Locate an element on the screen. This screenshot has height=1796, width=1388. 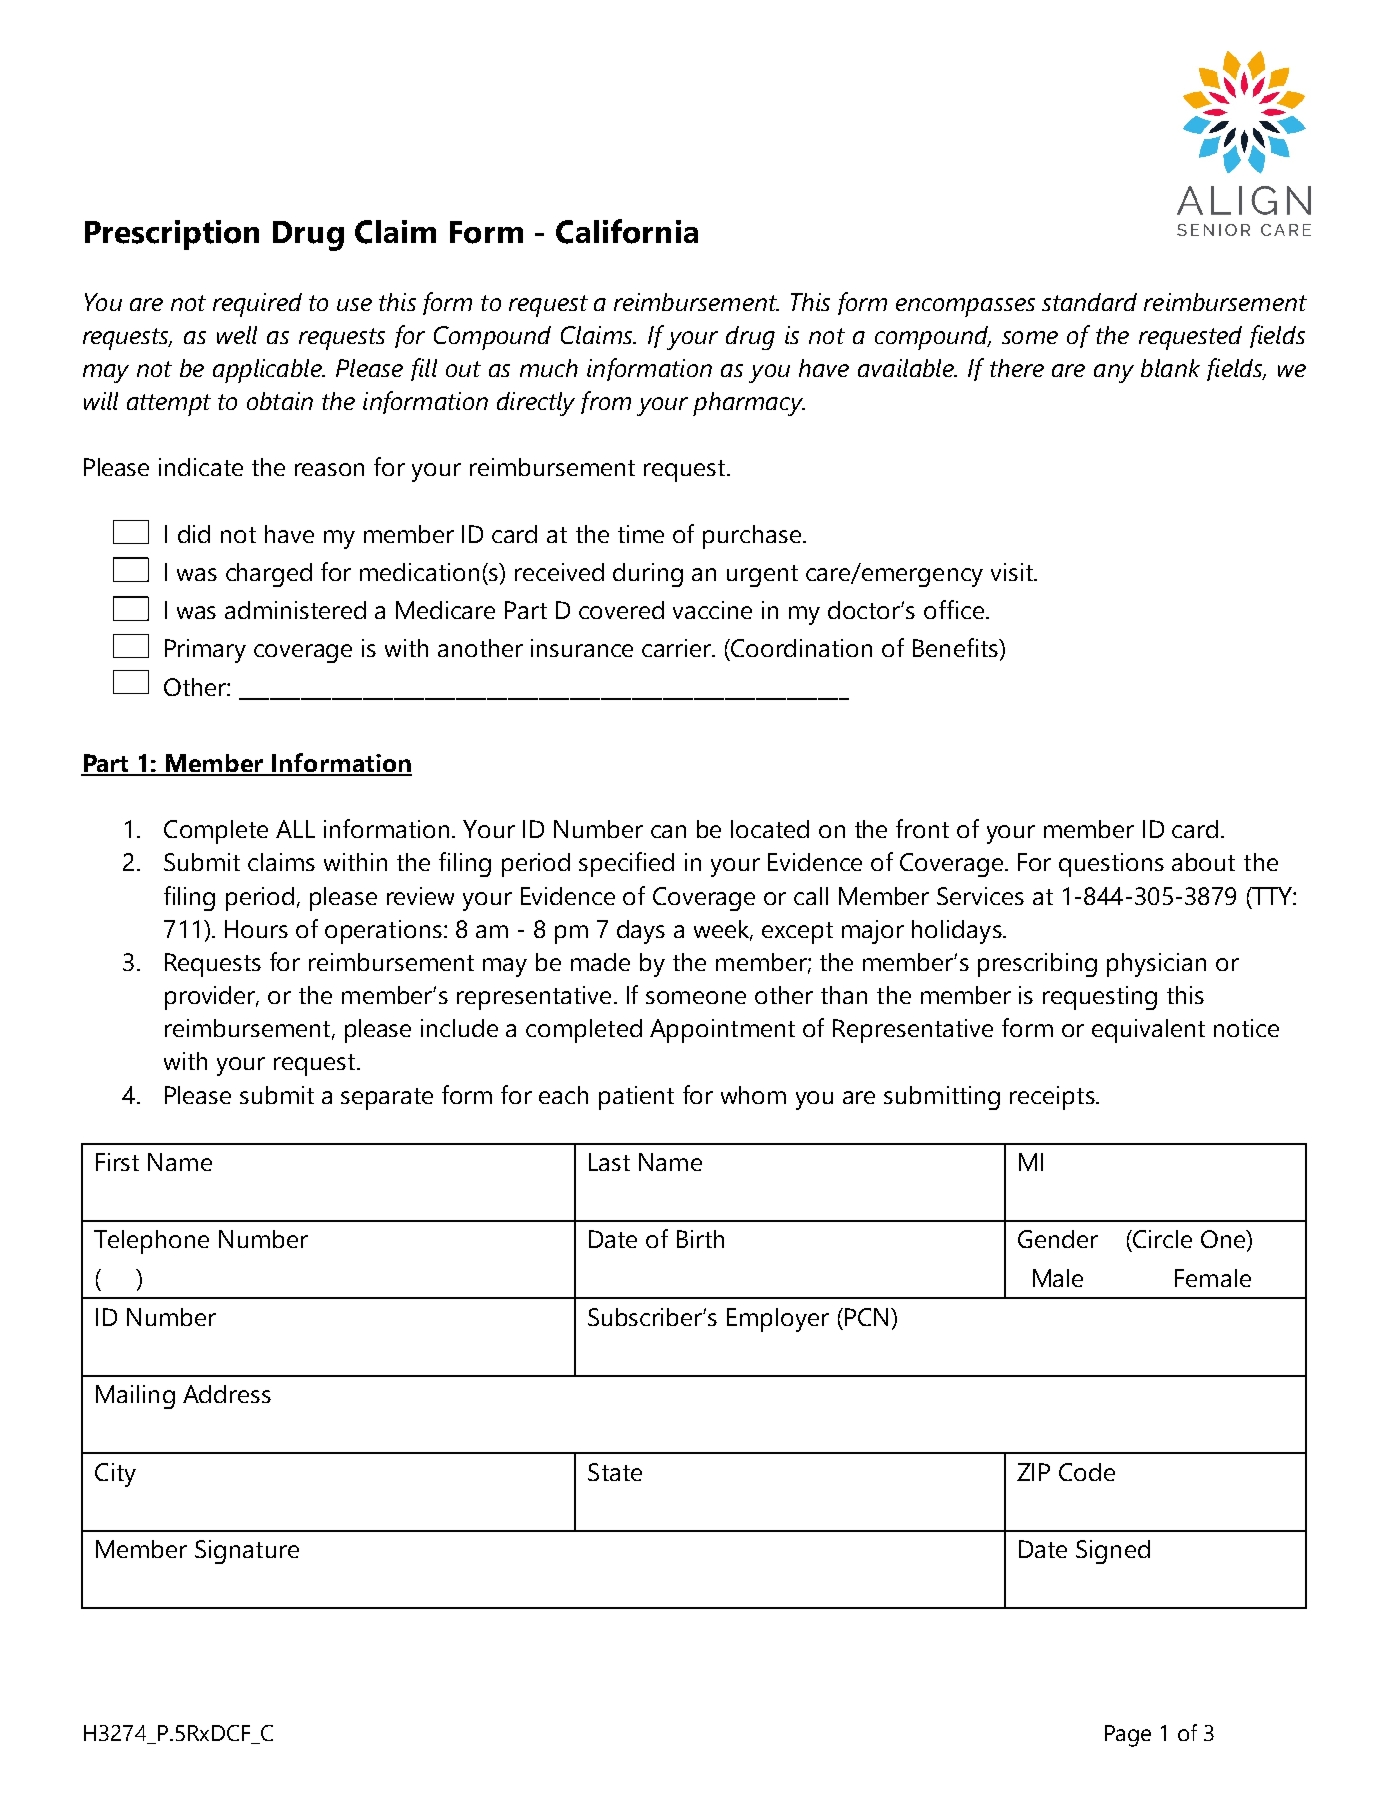
required is located at coordinates (257, 305).
